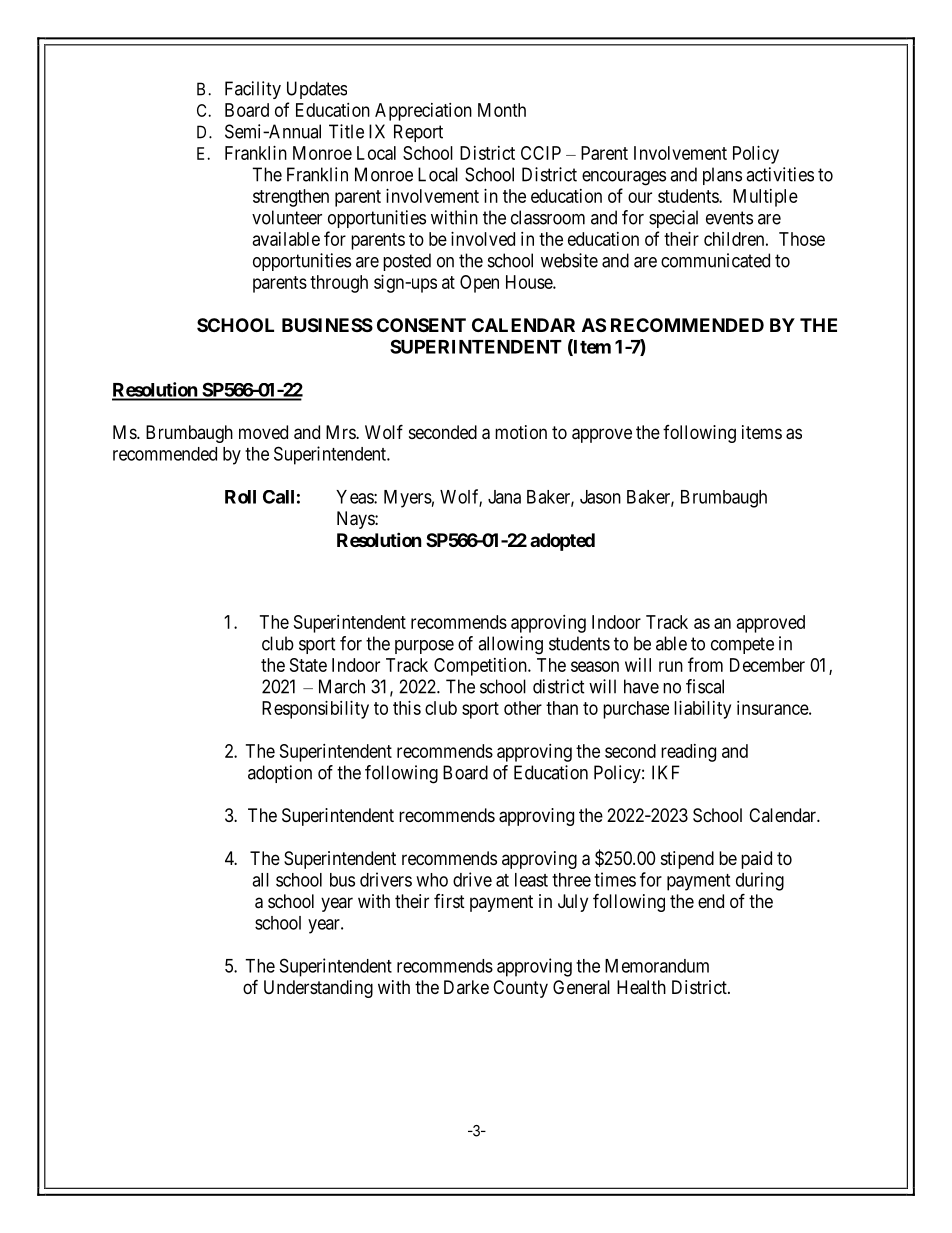 Image resolution: width=952 pixels, height=1233 pixels. What do you see at coordinates (502, 110) in the screenshot?
I see `Month` at bounding box center [502, 110].
